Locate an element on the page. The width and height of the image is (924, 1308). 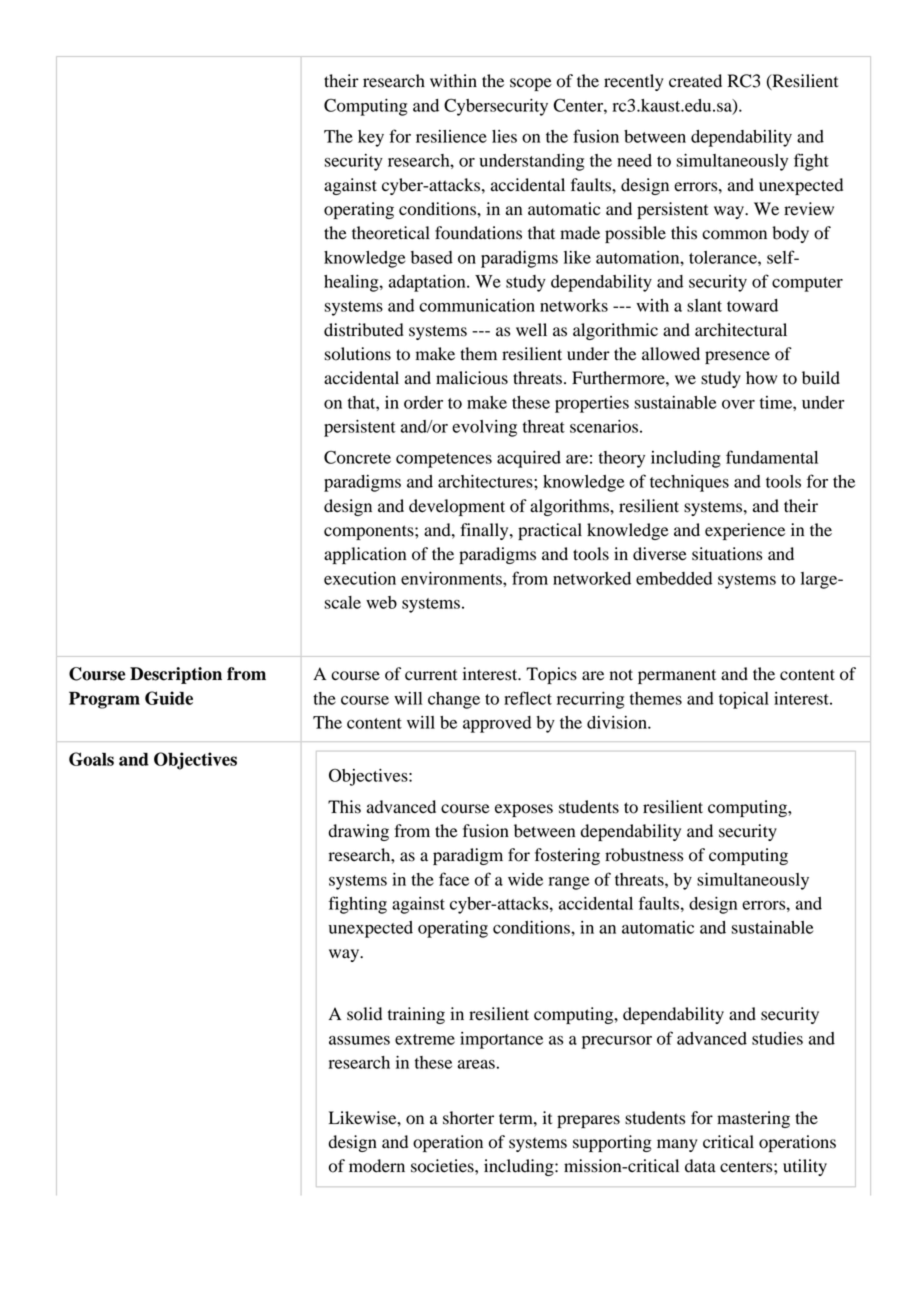
created is located at coordinates (695, 81).
